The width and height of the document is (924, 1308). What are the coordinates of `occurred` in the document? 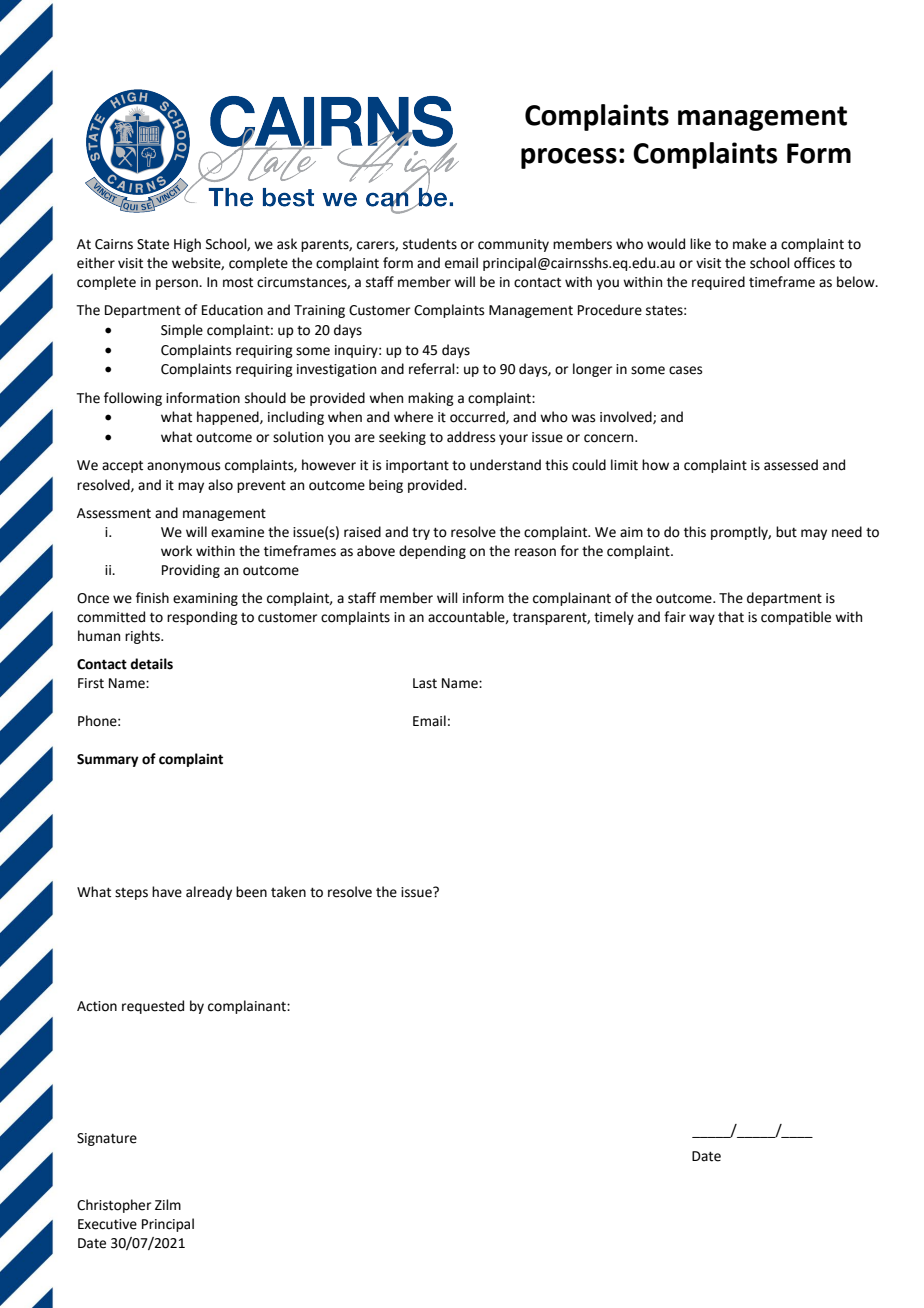 It's located at (478, 417).
